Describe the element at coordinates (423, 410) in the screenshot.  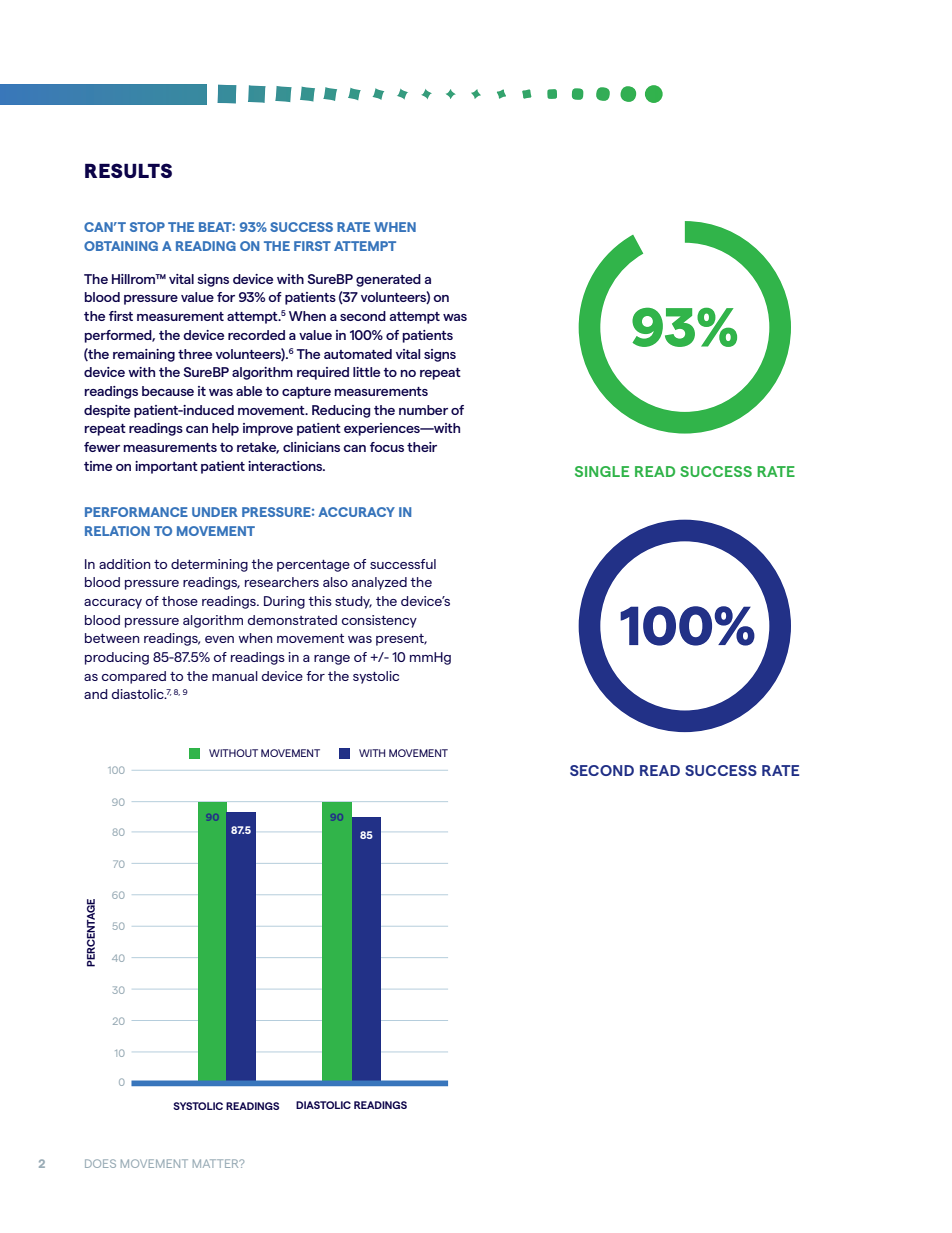
I see `number` at that location.
